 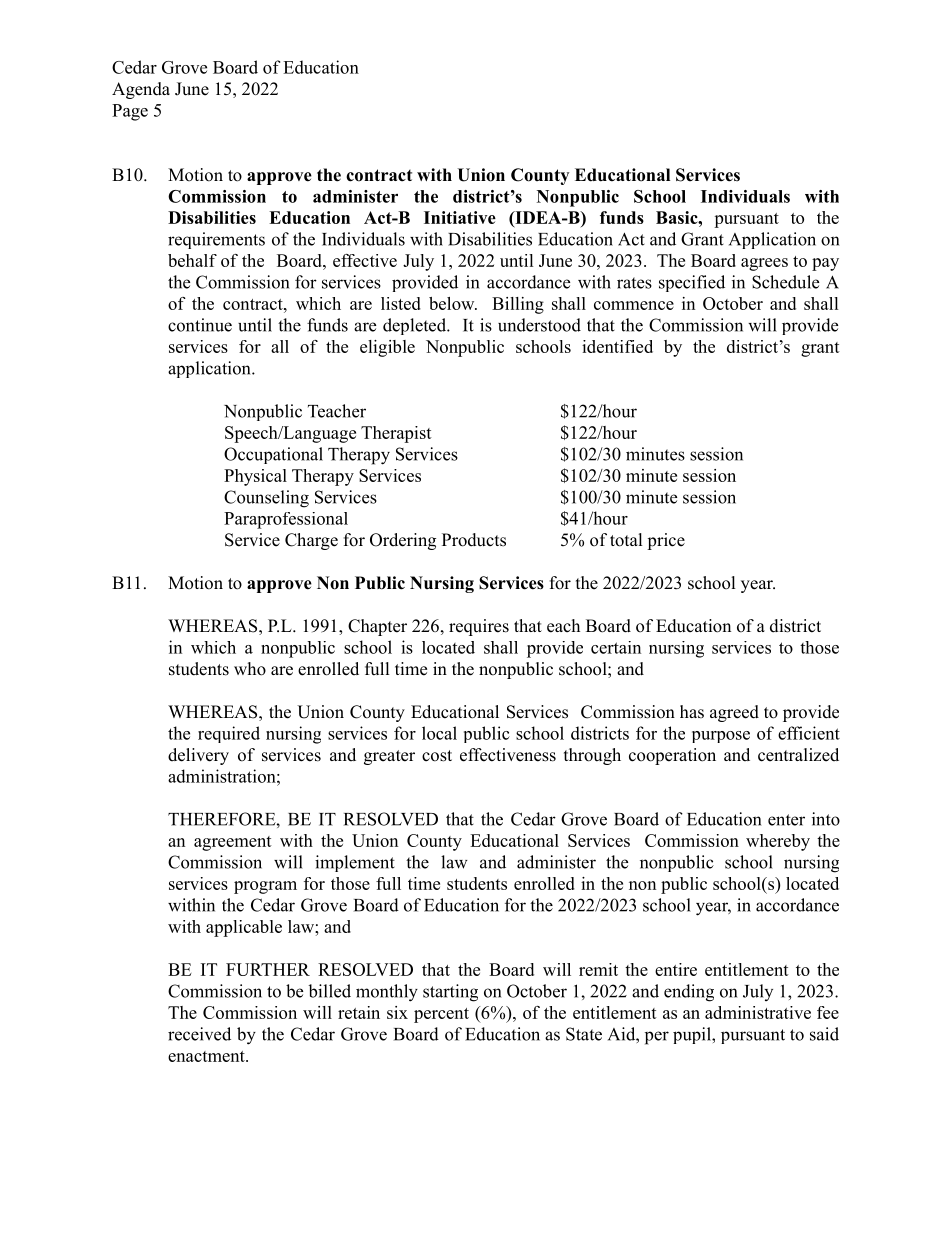 I want to click on received, so click(x=199, y=1034).
